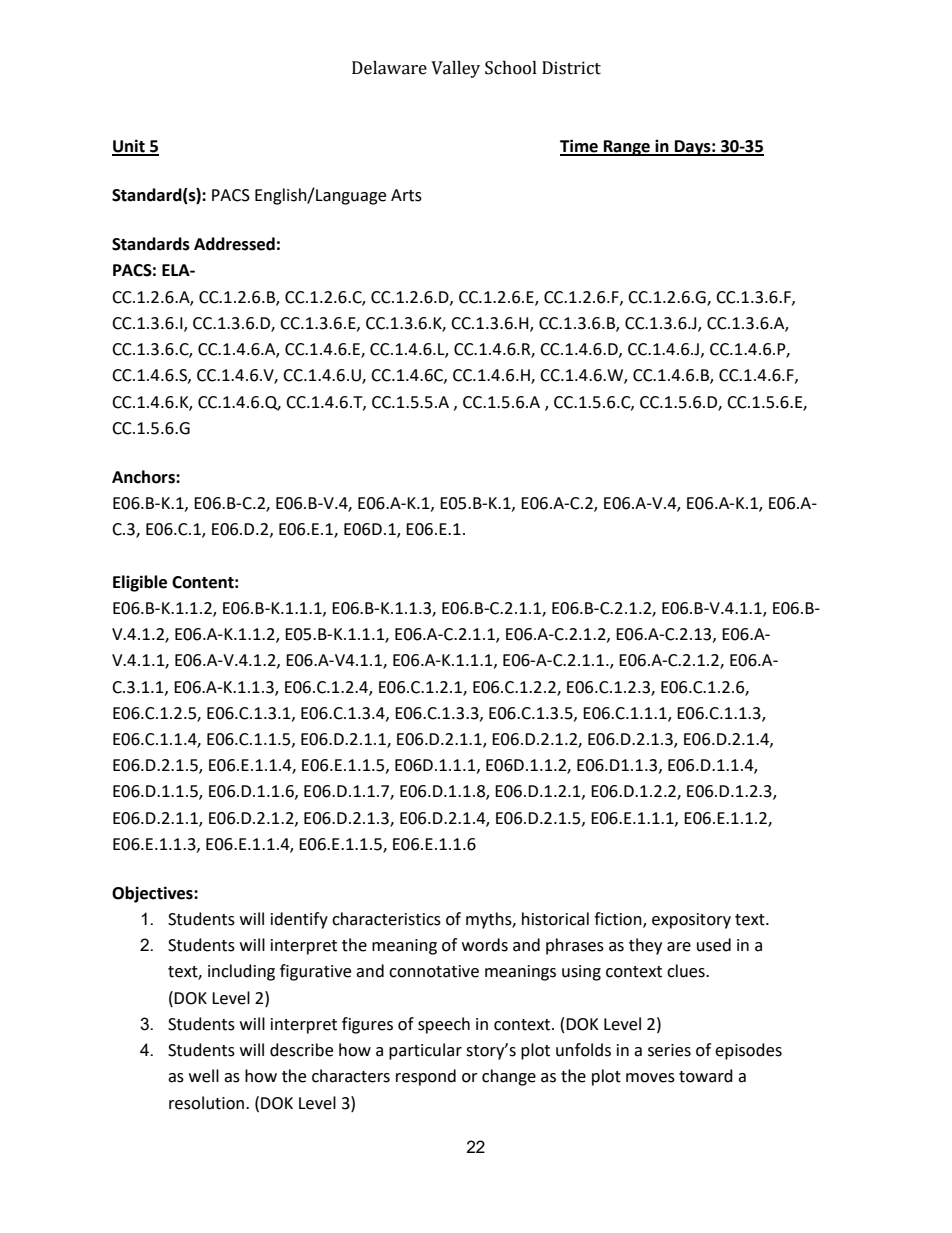 This screenshot has width=952, height=1233. Describe the element at coordinates (406, 195) in the screenshot. I see `Arts` at that location.
